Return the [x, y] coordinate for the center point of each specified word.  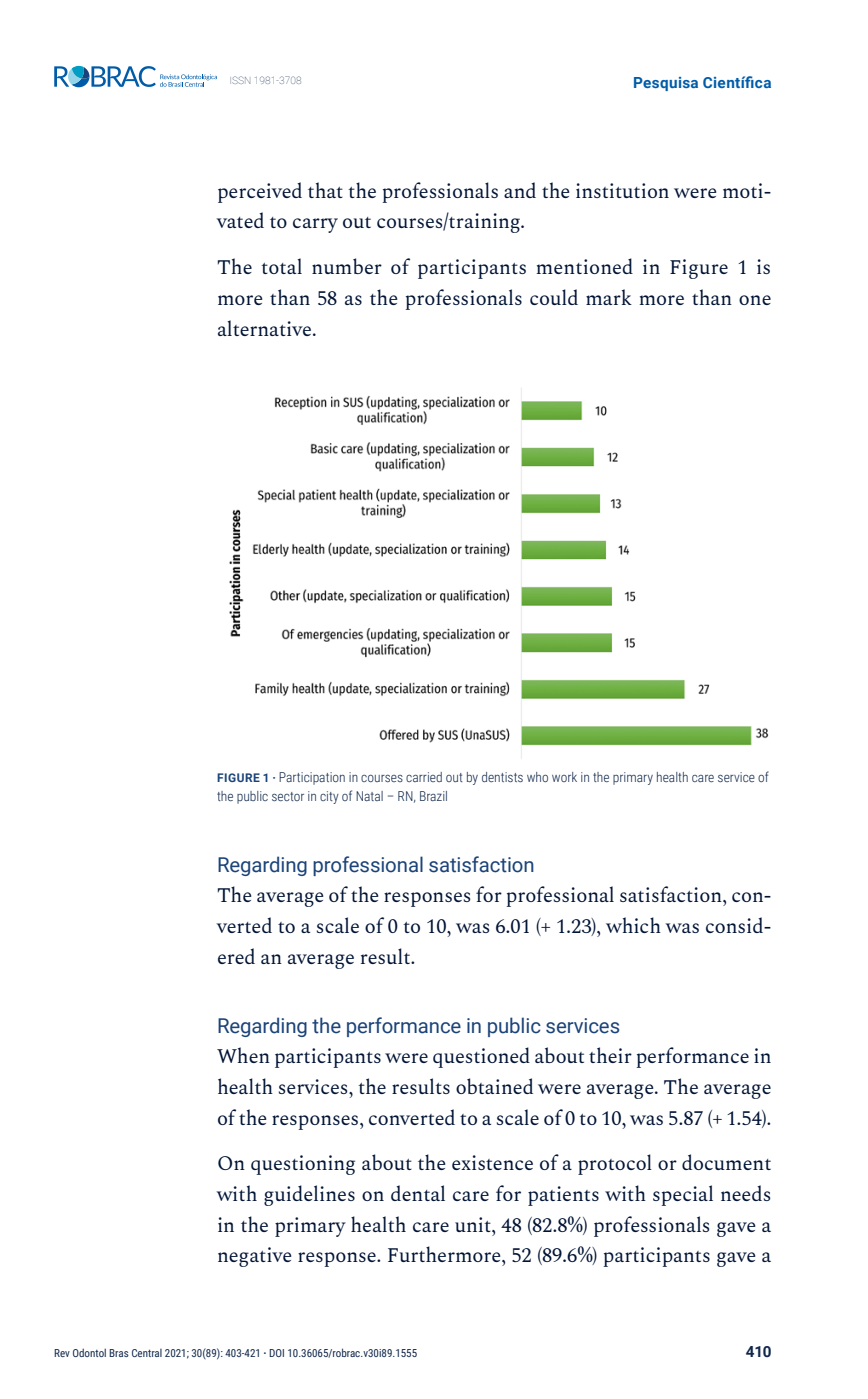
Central [147, 1353]
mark [609, 297]
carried [424, 777]
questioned [481, 1057]
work [564, 777]
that [325, 190]
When [243, 1055]
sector [288, 796]
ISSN [240, 80]
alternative [266, 328]
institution [622, 190]
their [610, 1055]
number [347, 266]
